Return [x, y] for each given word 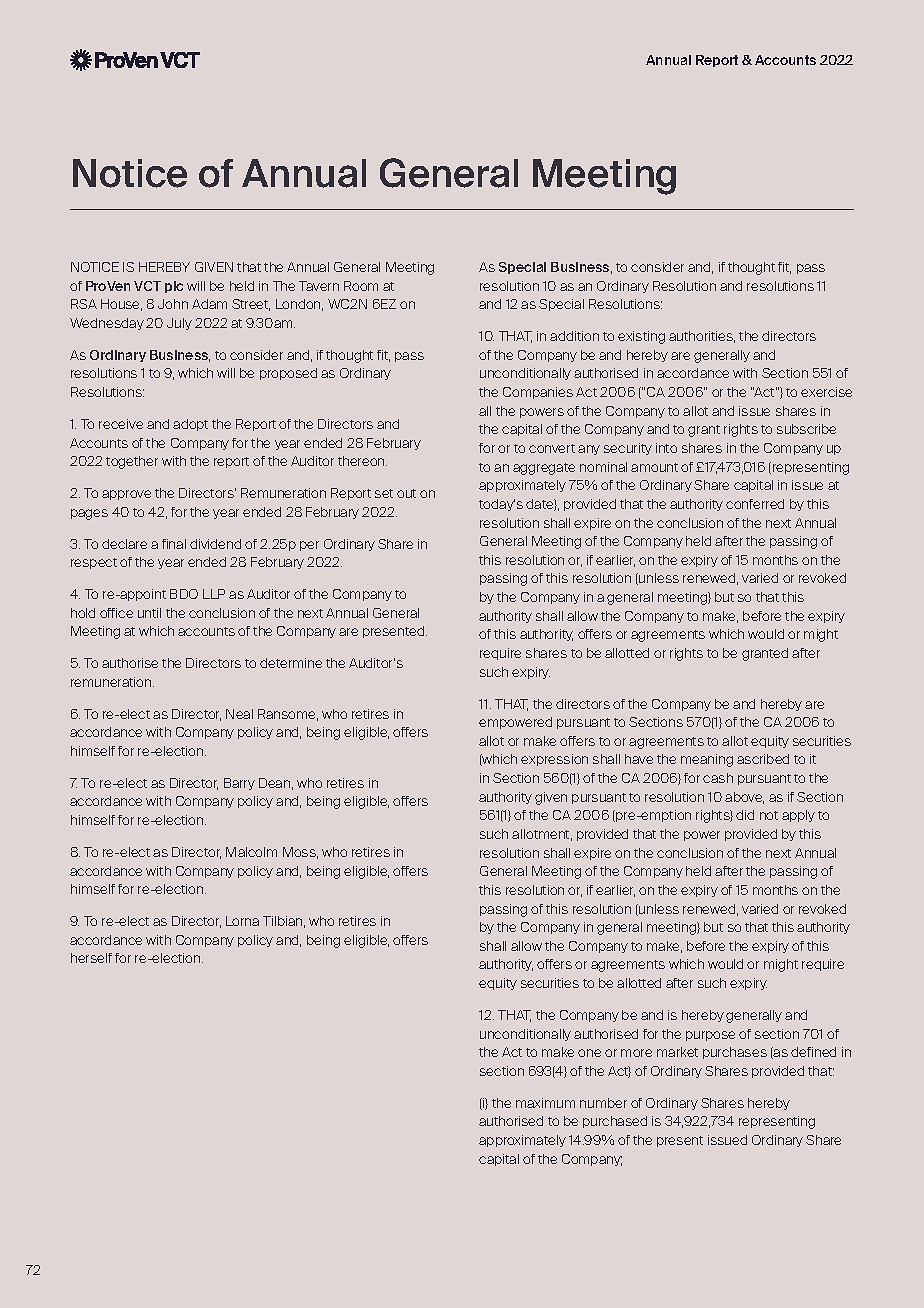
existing [641, 337]
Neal [239, 714]
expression [554, 760]
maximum [545, 1103]
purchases [735, 1053]
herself [91, 958]
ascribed [763, 759]
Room [361, 286]
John [173, 304]
